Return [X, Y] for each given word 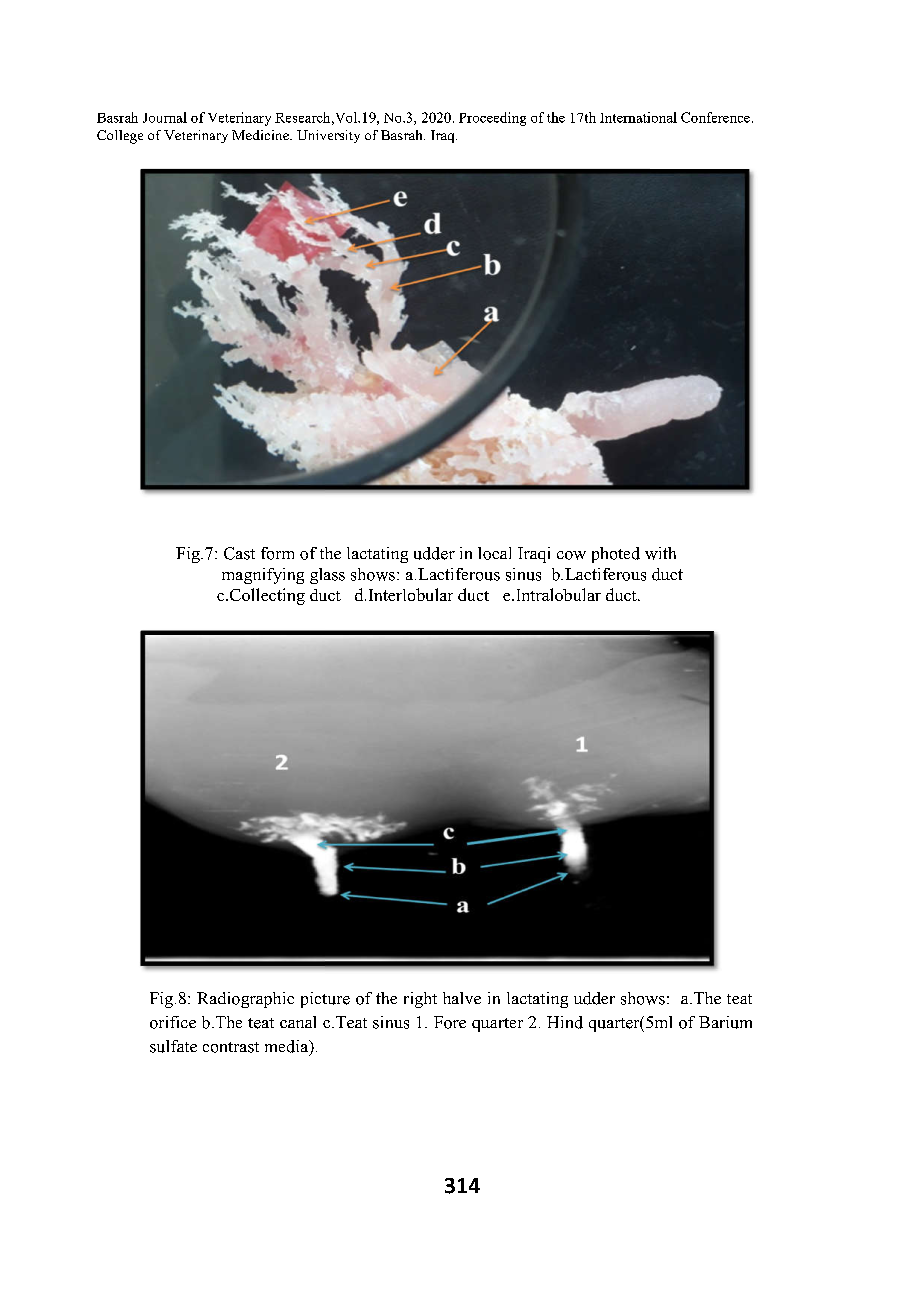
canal [298, 1022]
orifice [173, 1022]
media [288, 1047]
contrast [231, 1047]
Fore [450, 1022]
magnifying [263, 576]
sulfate [173, 1046]
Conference [715, 117]
